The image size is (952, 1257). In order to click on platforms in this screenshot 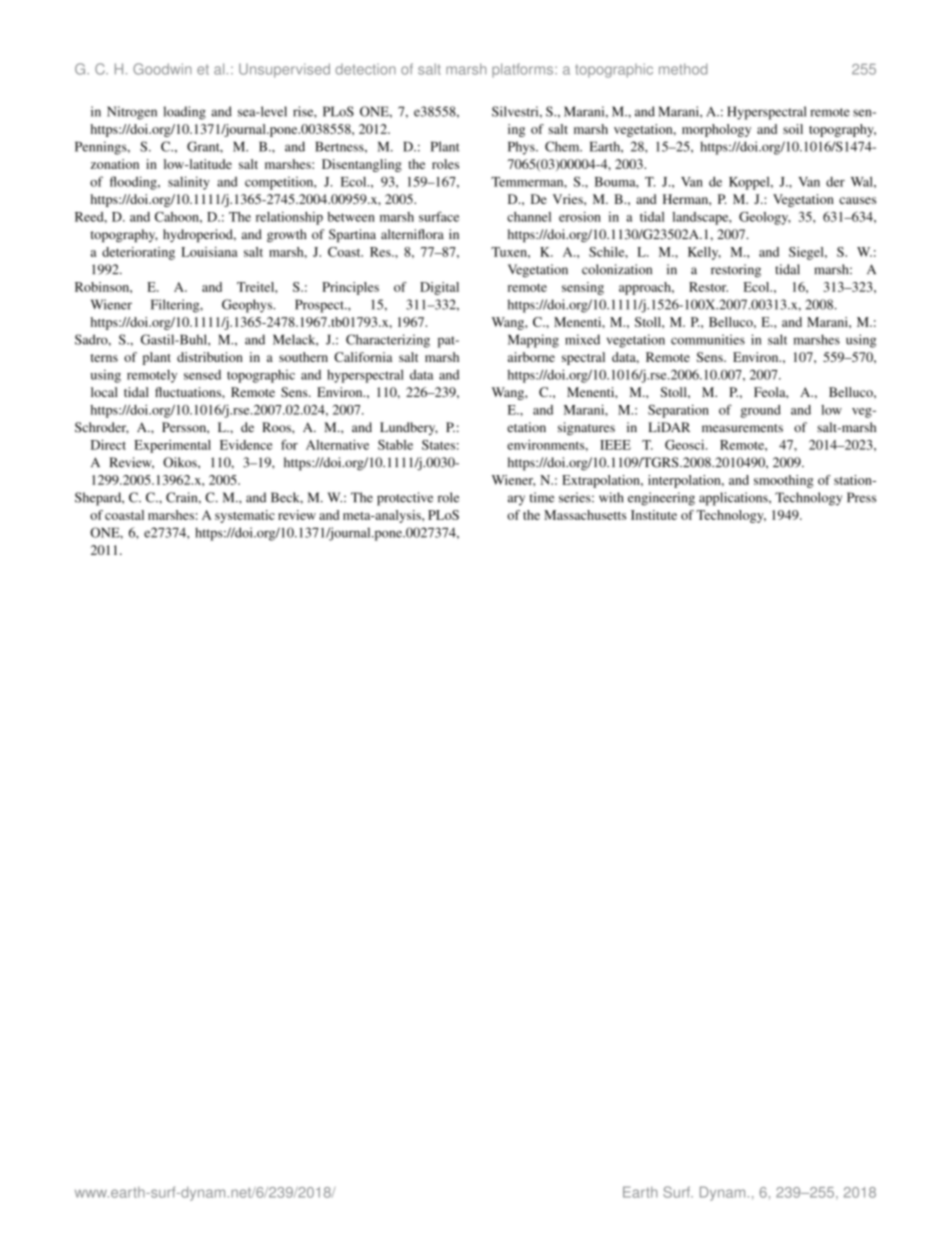, I will do `click(524, 70)`.
